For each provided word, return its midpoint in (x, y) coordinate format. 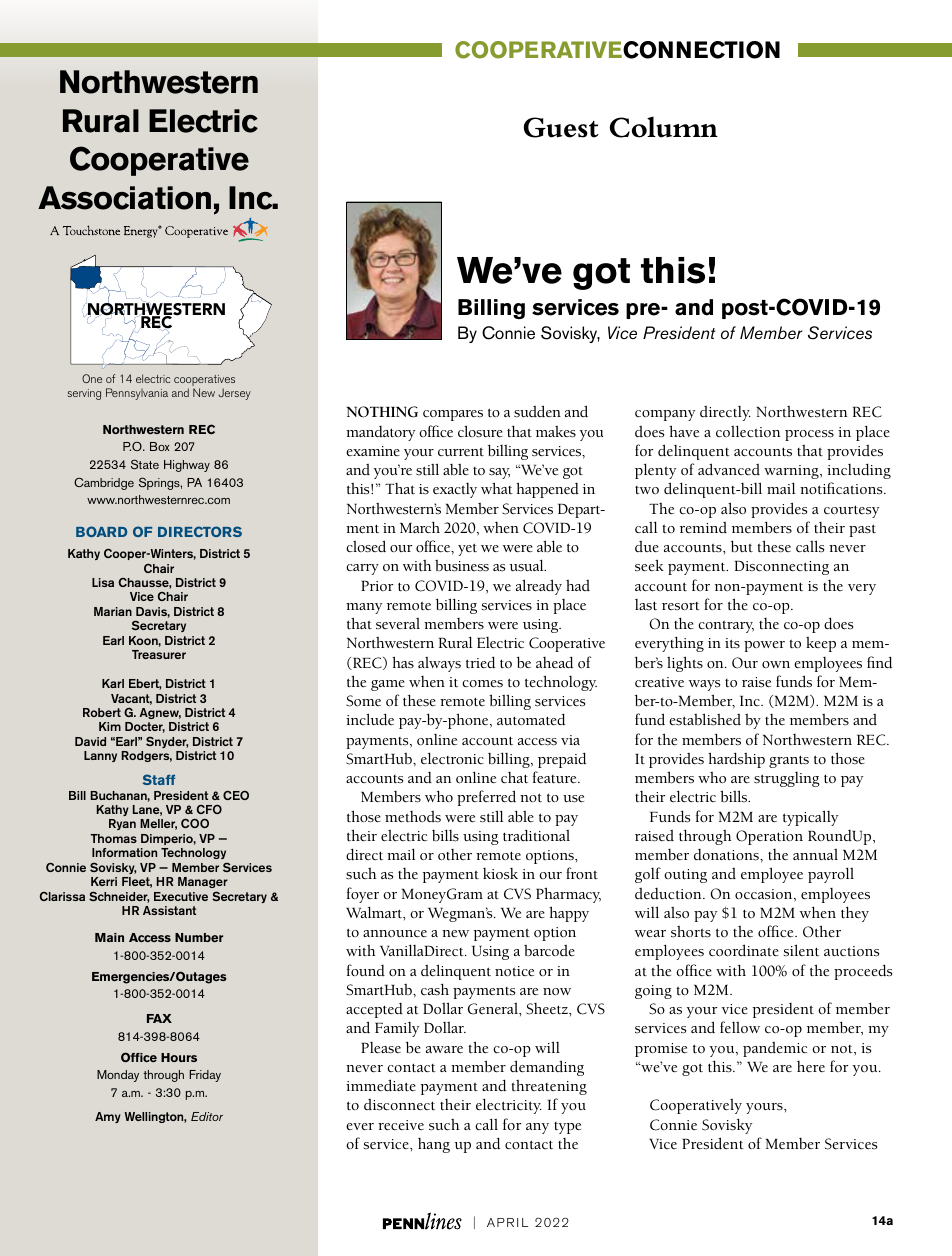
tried (480, 662)
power (764, 646)
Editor (207, 1116)
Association (124, 198)
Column (664, 127)
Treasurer (159, 654)
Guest (561, 127)
